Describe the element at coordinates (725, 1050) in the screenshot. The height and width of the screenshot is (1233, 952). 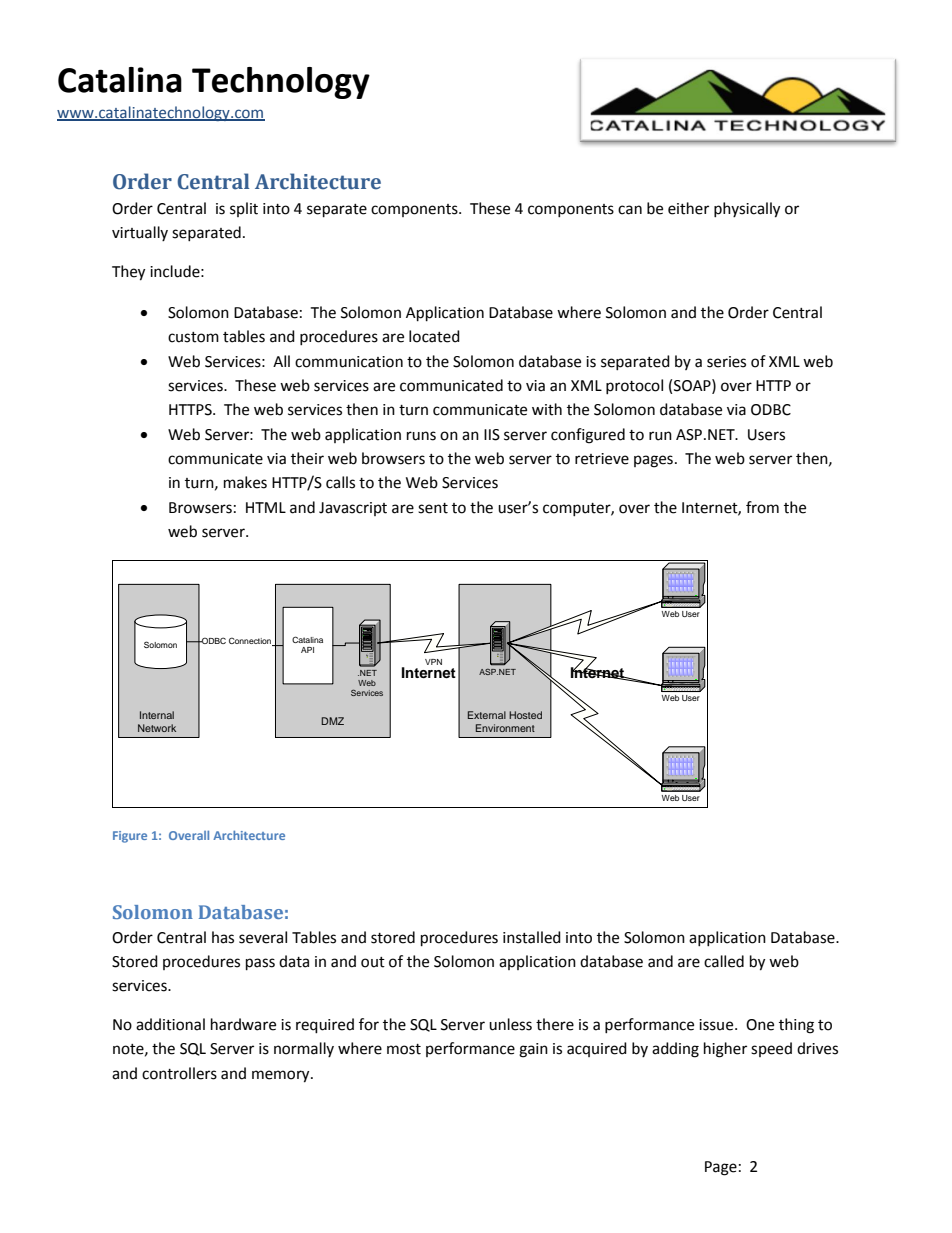
I see `higher` at that location.
